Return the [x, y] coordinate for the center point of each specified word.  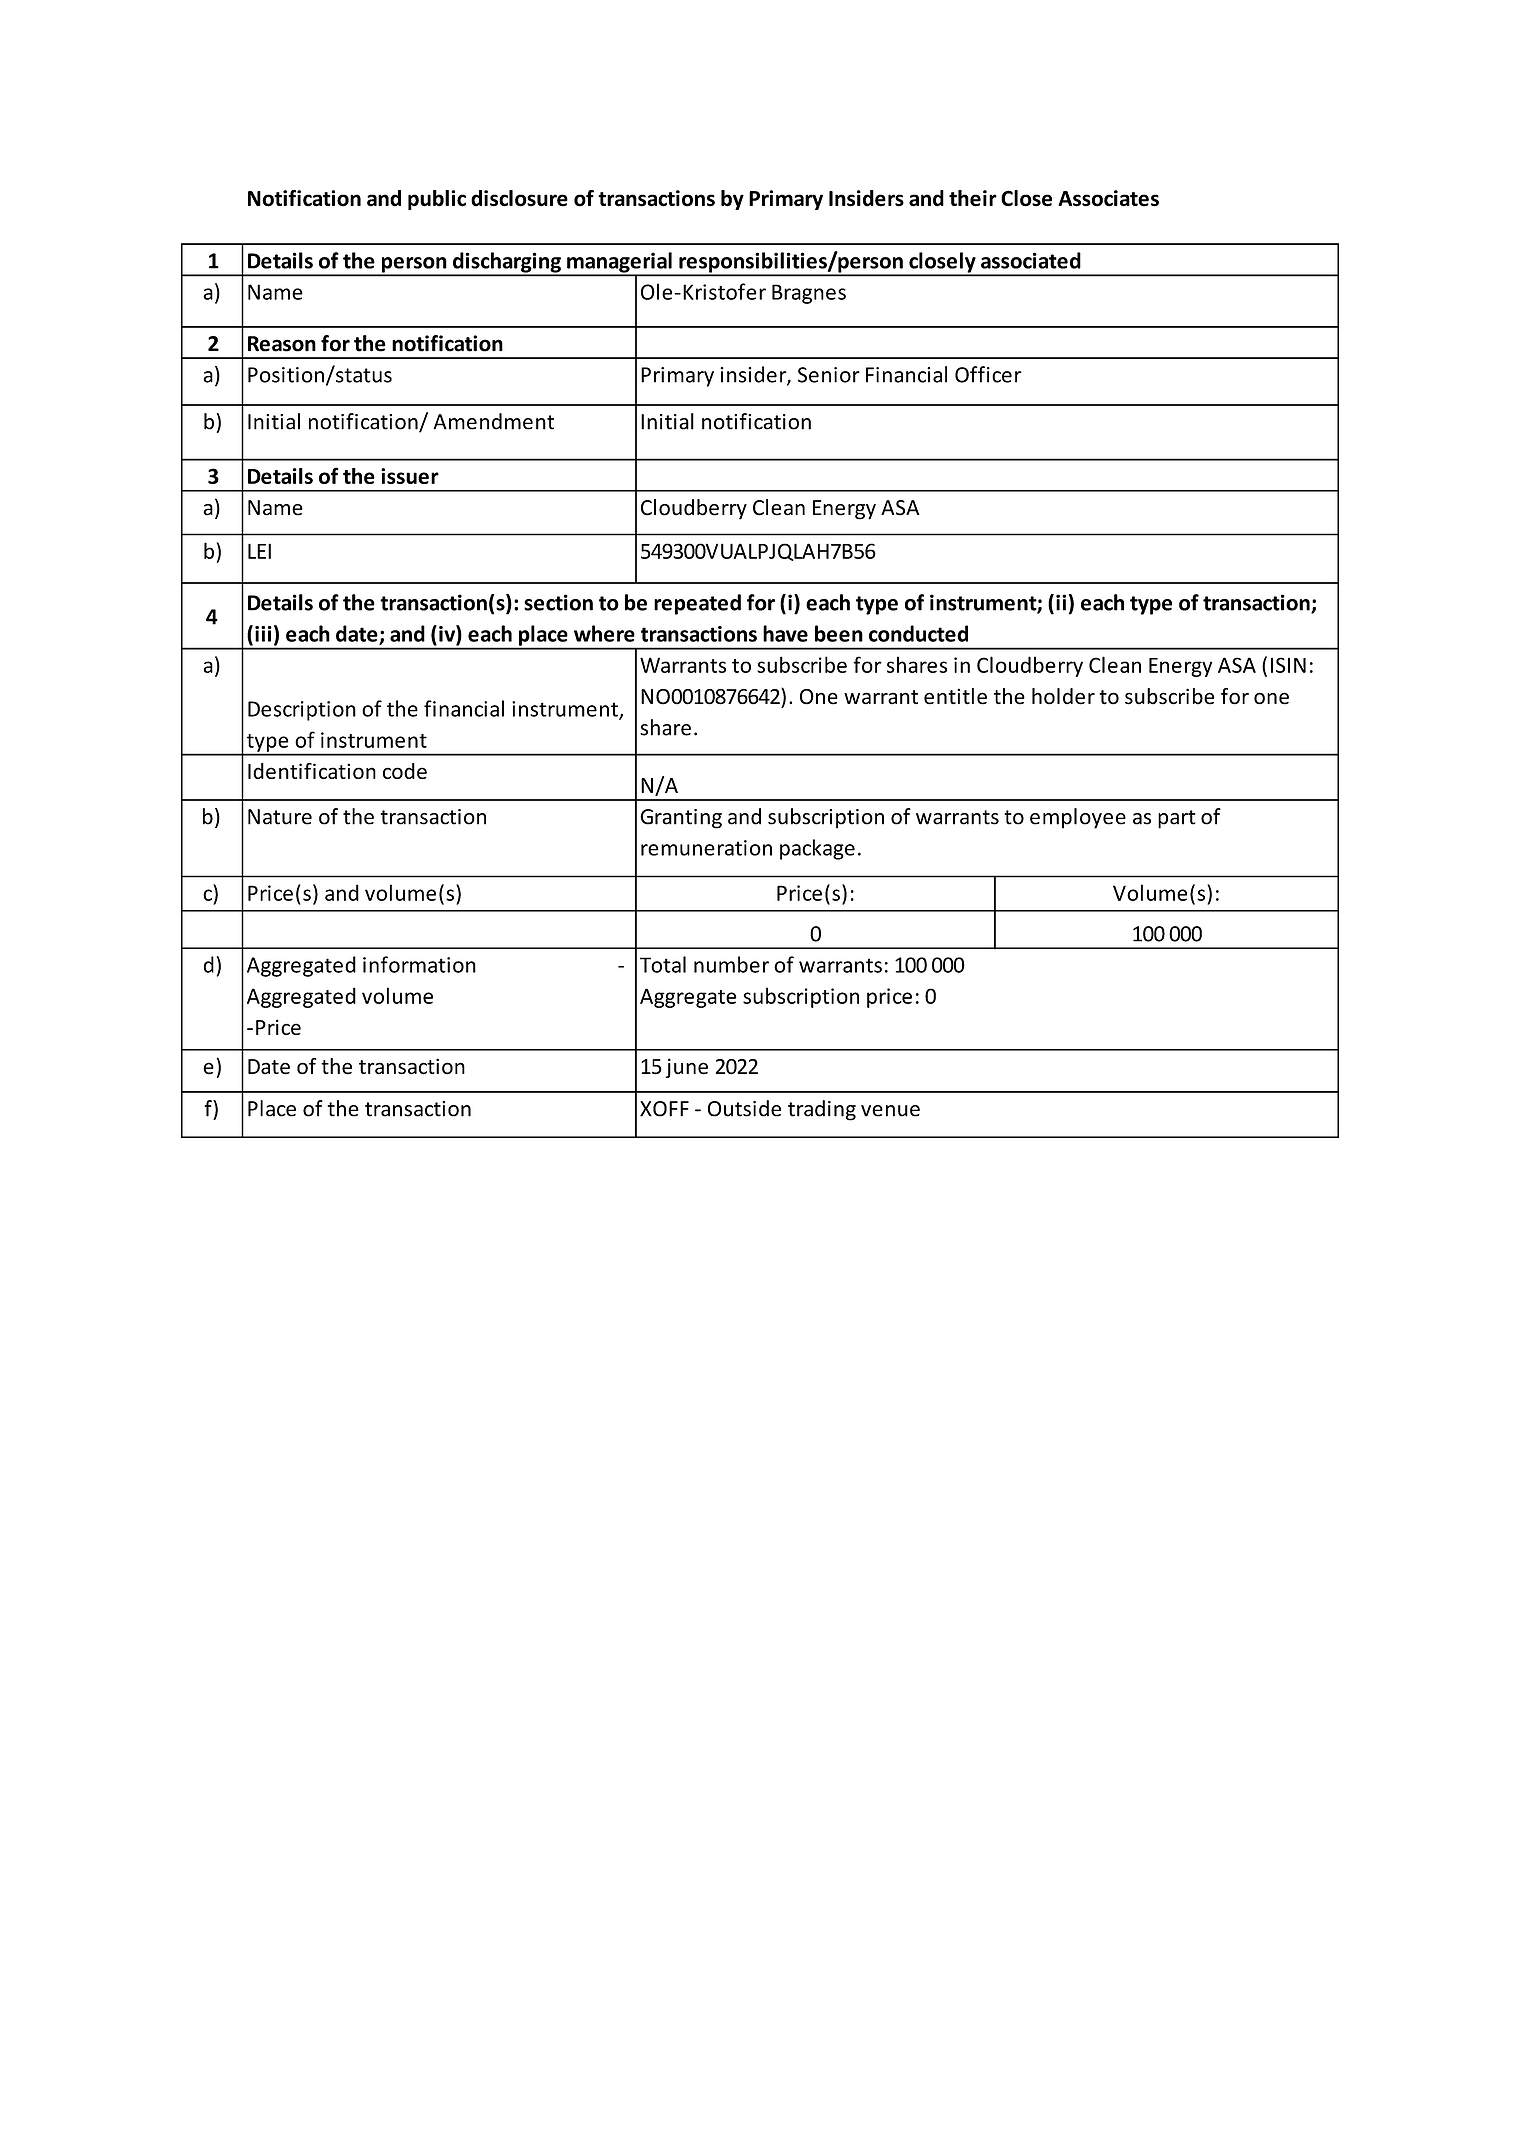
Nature [280, 817]
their [973, 198]
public [437, 200]
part [1176, 819]
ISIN [1288, 665]
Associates [1108, 198]
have [785, 633]
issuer [410, 476]
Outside [744, 1108]
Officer [988, 374]
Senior [829, 375]
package [817, 849]
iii [263, 634]
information [419, 964]
